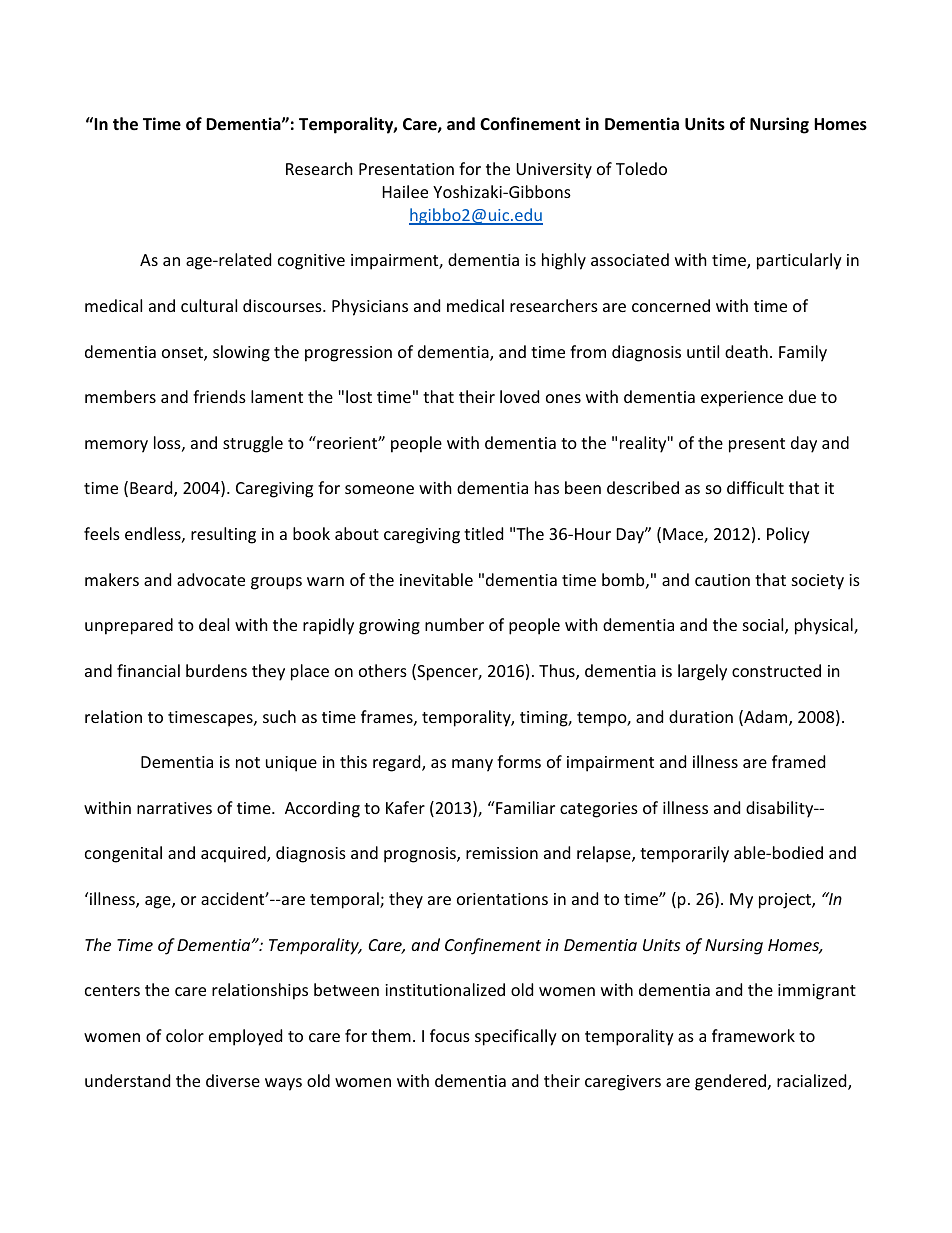 This screenshot has width=952, height=1233. I want to click on cognitive, so click(311, 262).
